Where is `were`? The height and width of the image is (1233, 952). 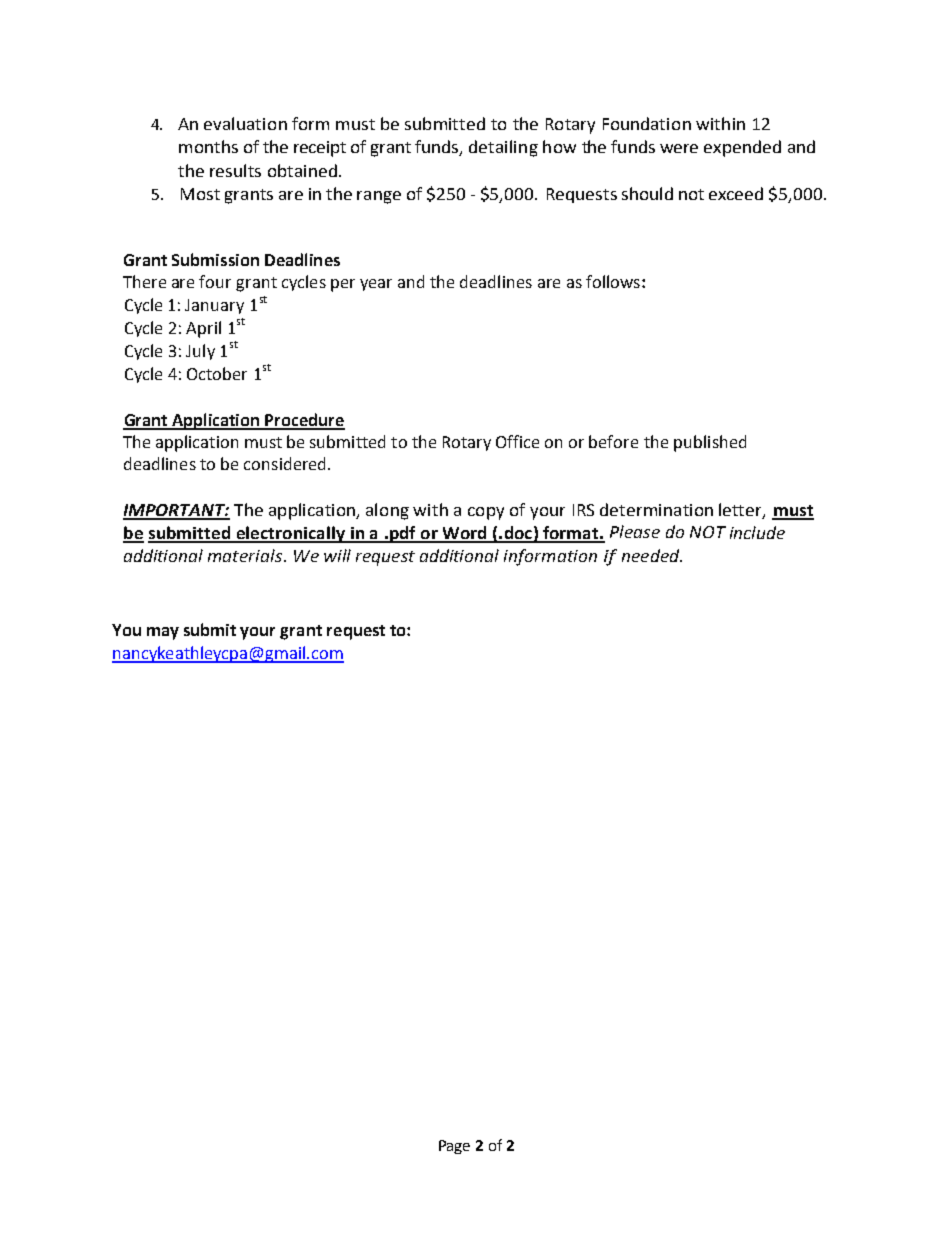
were is located at coordinates (679, 148).
